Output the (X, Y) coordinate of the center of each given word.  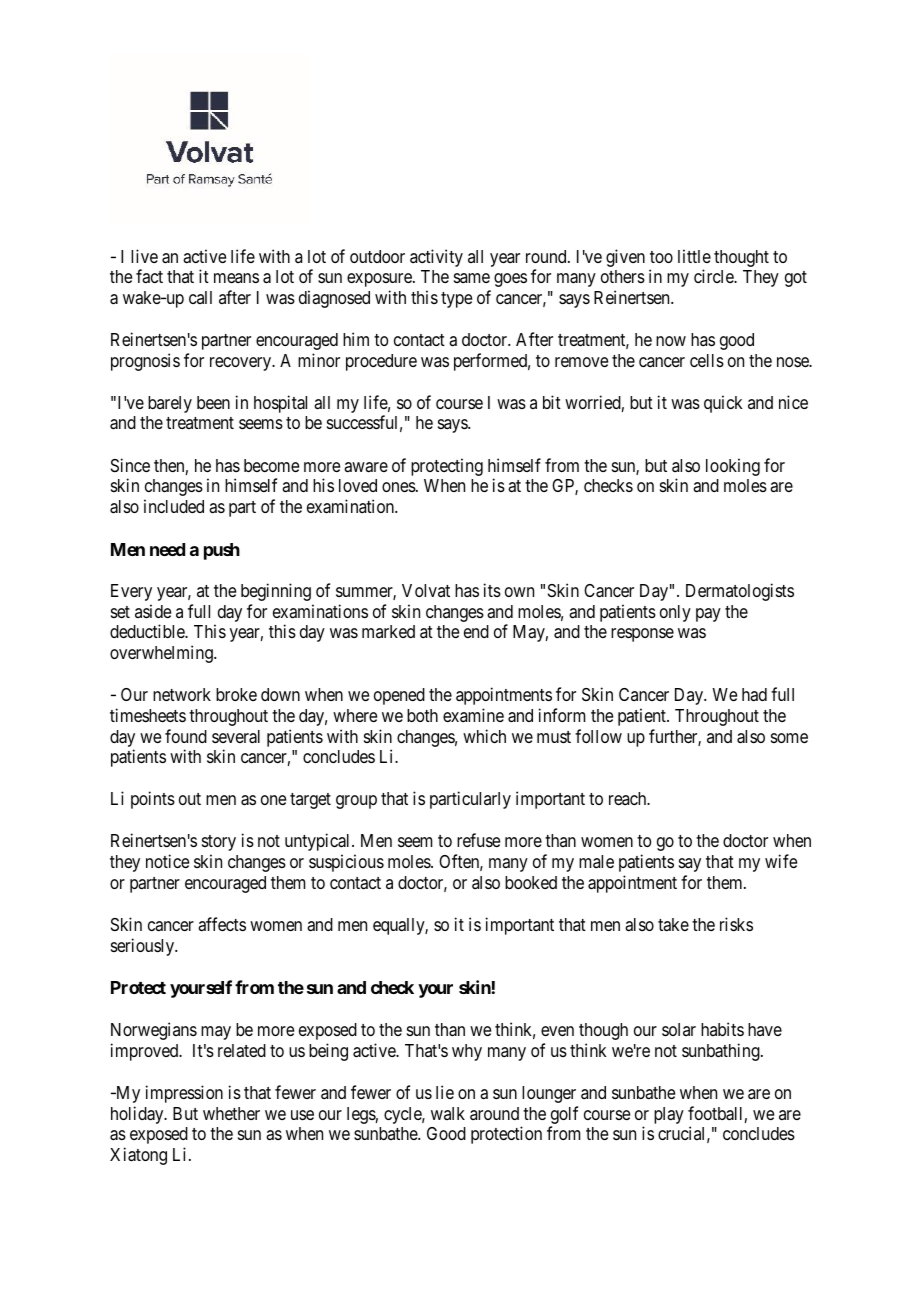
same (472, 278)
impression (184, 1094)
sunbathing (722, 1052)
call (200, 297)
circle (715, 276)
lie (445, 1092)
